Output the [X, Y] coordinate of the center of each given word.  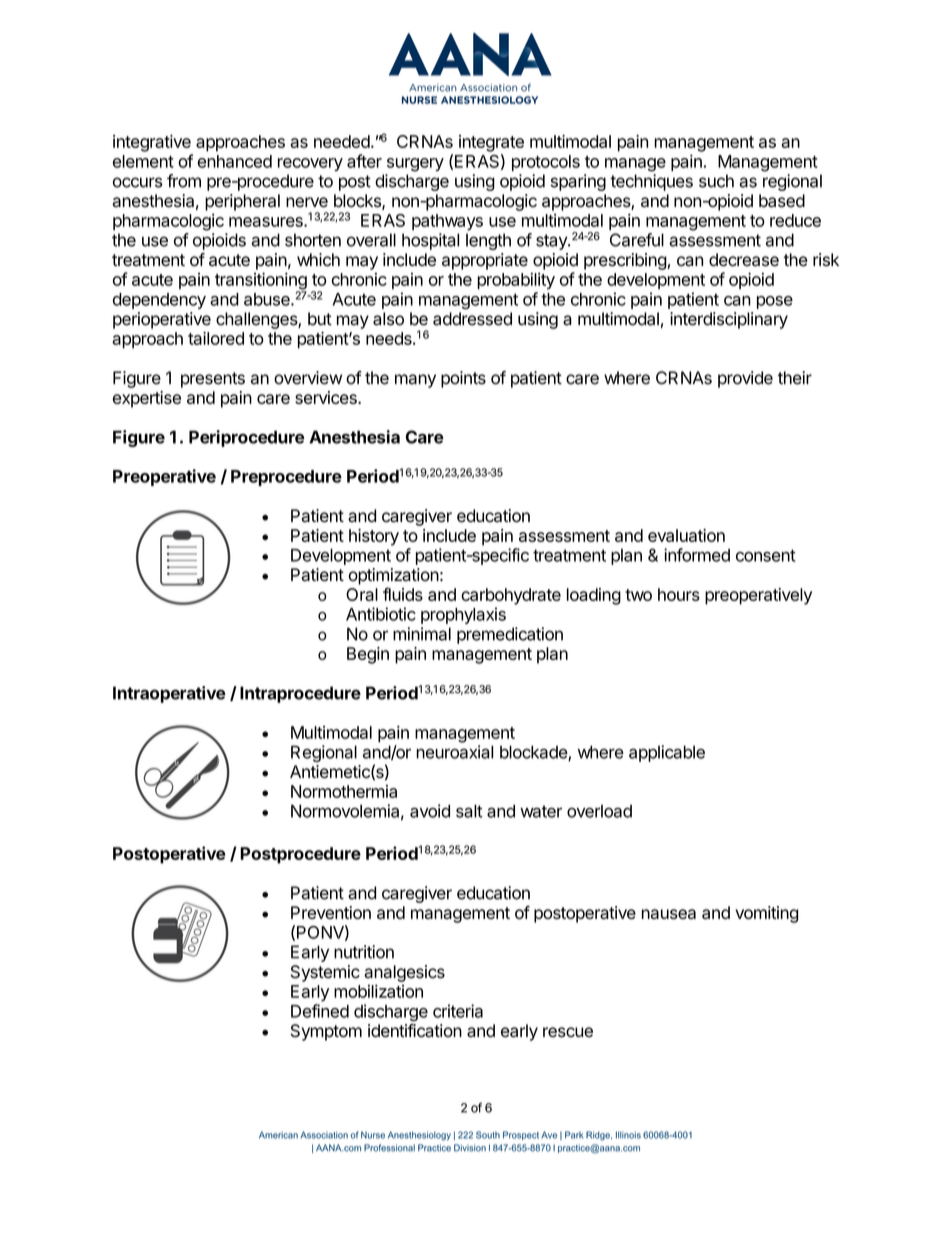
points [463, 379]
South [488, 1135]
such [716, 181]
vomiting [766, 914]
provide [745, 379]
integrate [491, 143]
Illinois [628, 1135]
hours [679, 594]
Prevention [331, 912]
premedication [510, 635]
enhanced [234, 161]
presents [213, 380]
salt [469, 811]
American [278, 1135]
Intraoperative [169, 694]
